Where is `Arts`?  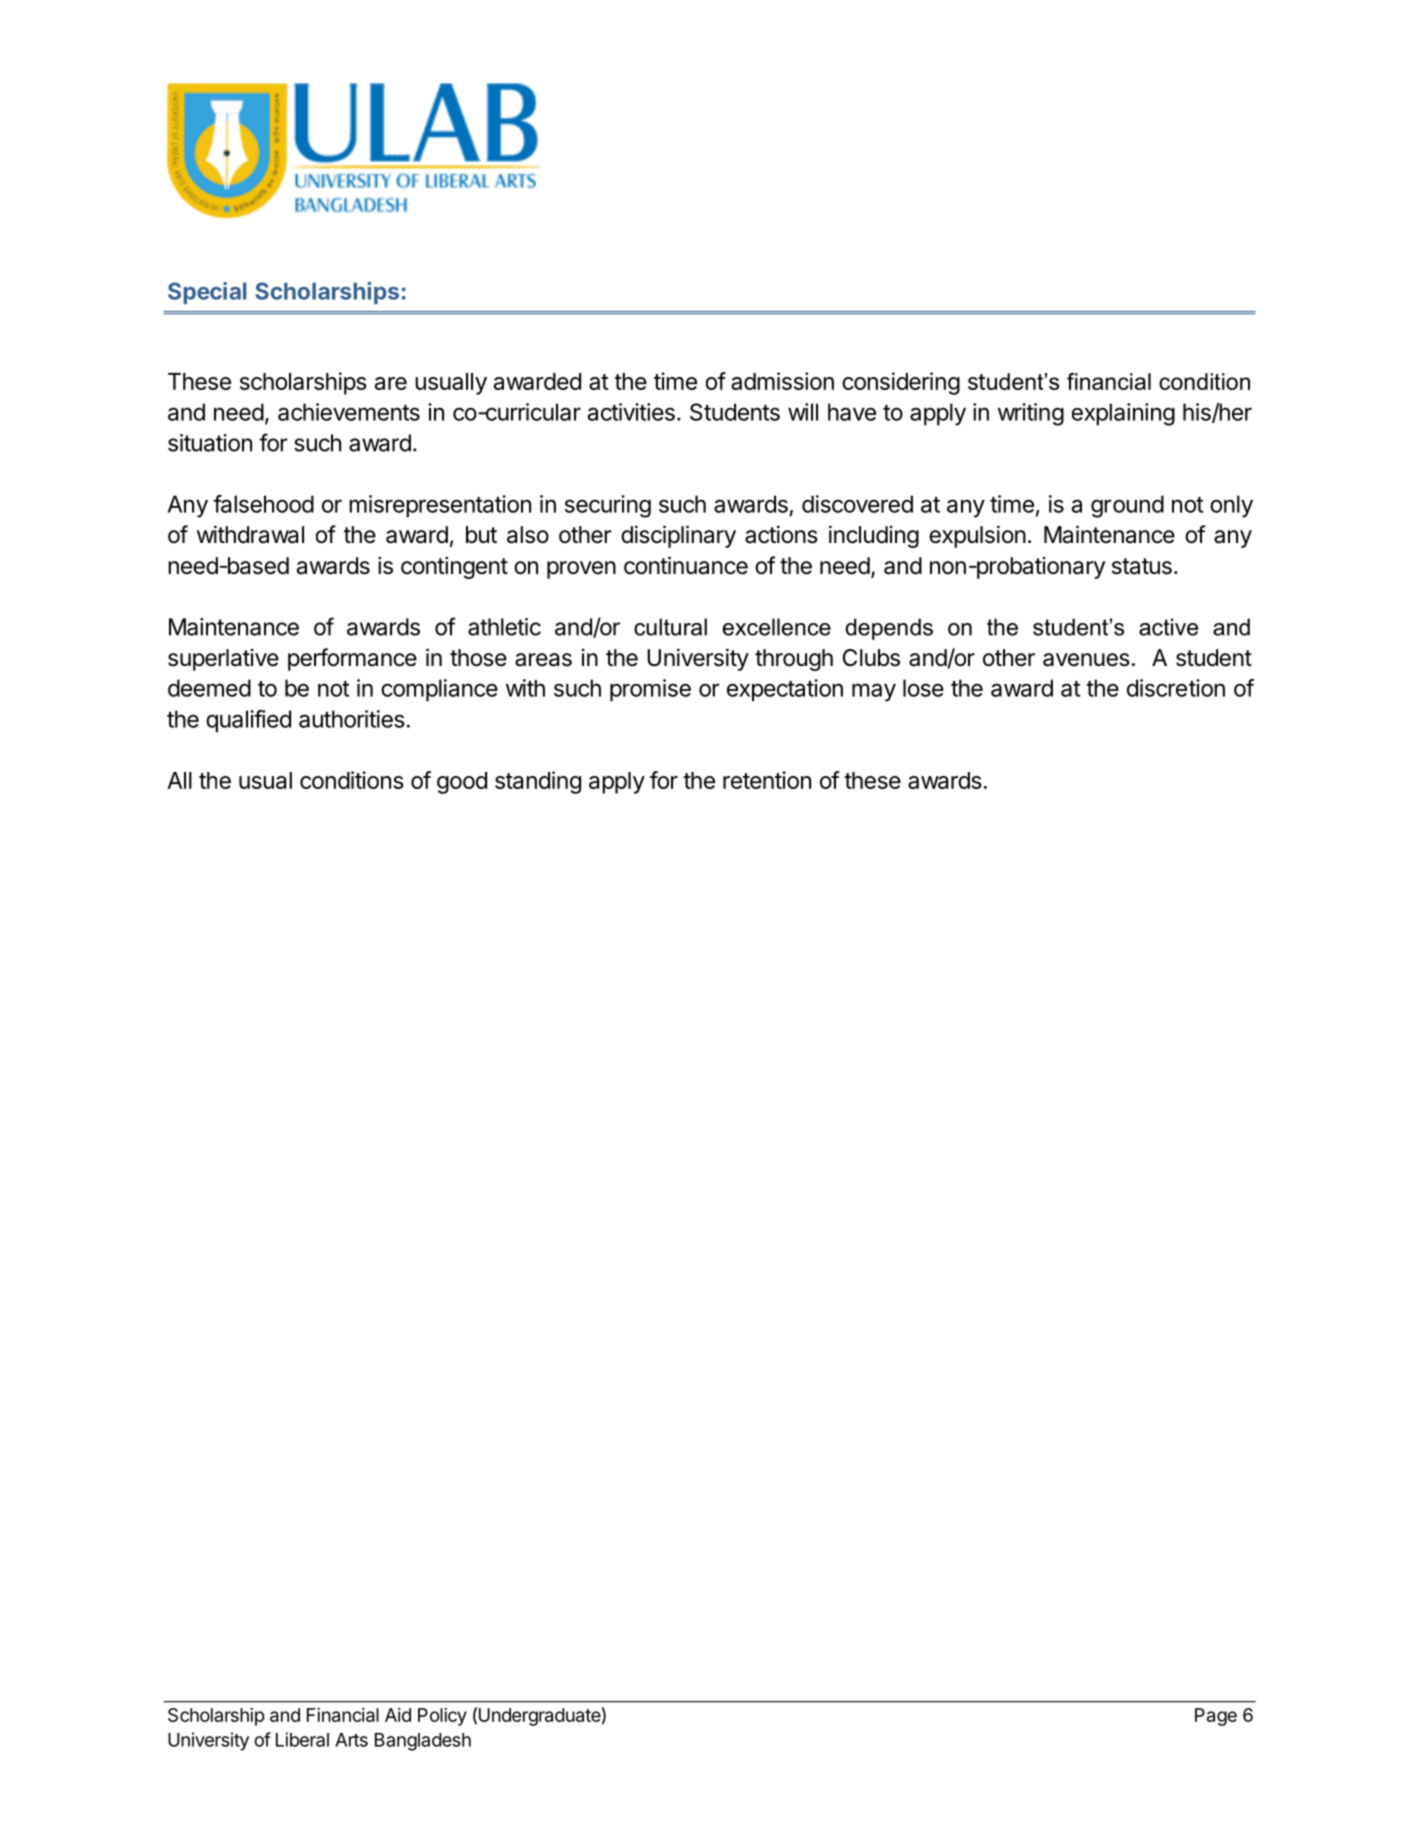 Arts is located at coordinates (351, 1740).
